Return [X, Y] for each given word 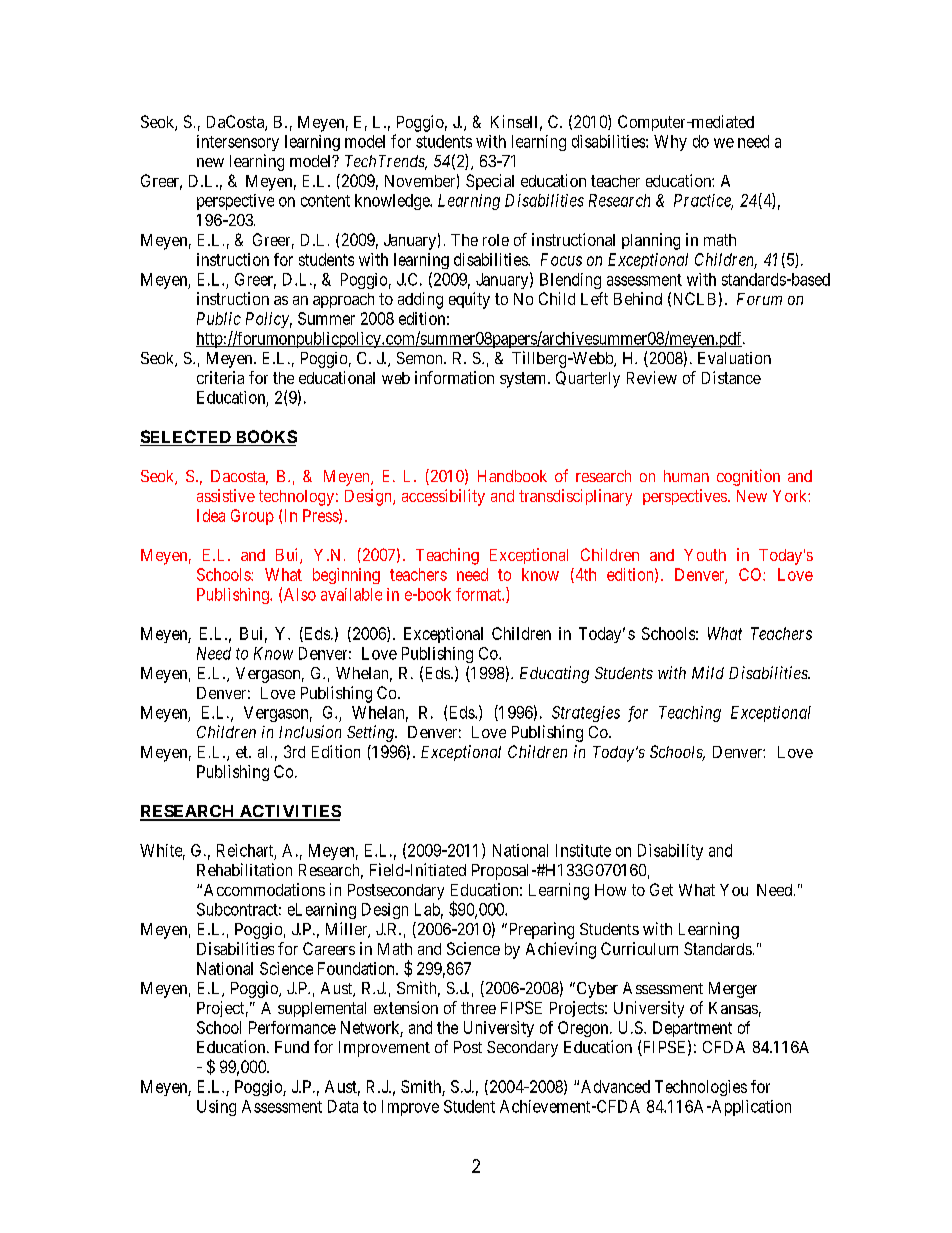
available [351, 594]
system [524, 380]
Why [670, 143]
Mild [708, 672]
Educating [554, 674]
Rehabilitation [244, 869]
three [478, 1008]
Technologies [701, 1088]
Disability [670, 852]
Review [652, 377]
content [325, 201]
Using [216, 1108]
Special [490, 182]
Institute [583, 850]
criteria [220, 377]
